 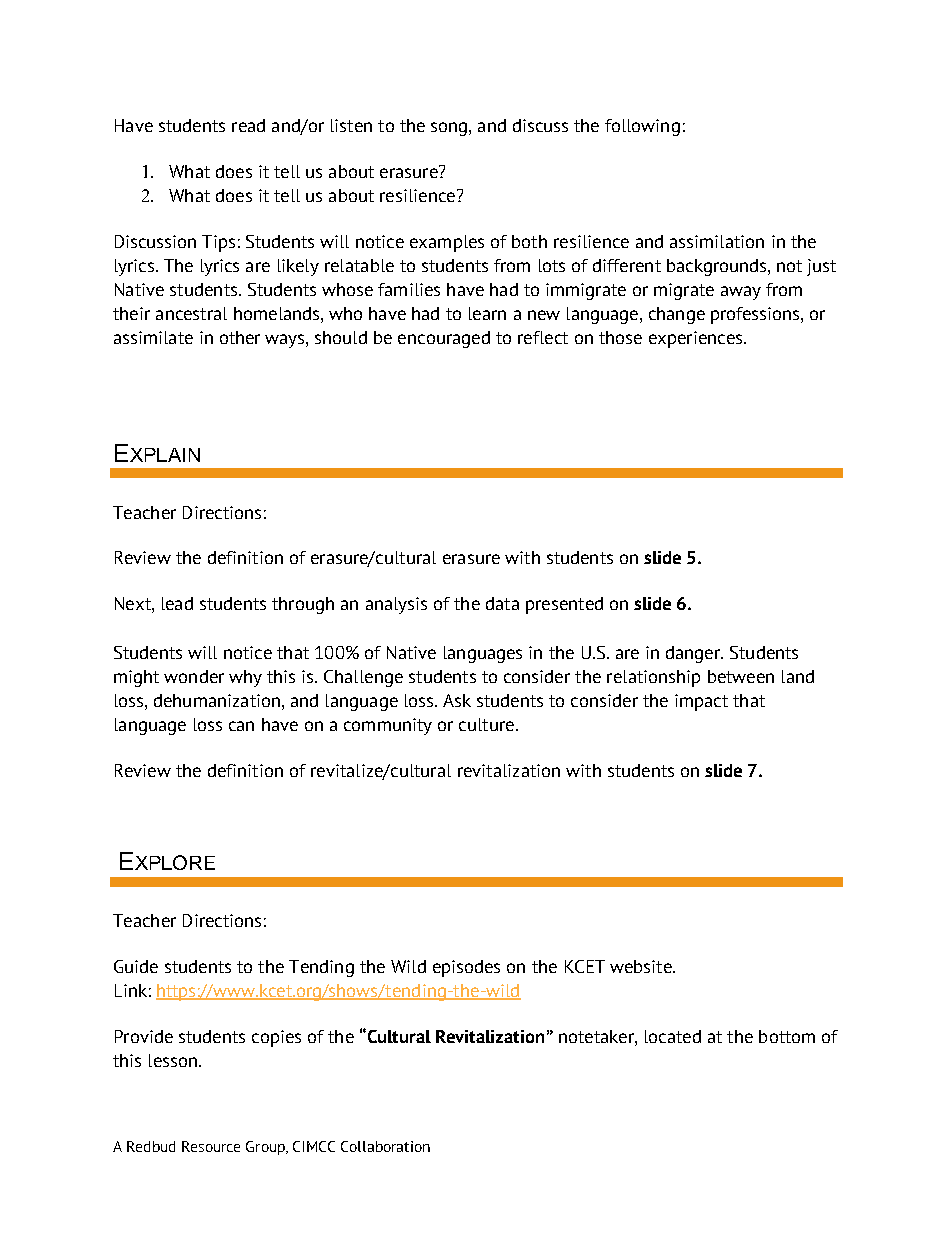 I want to click on other, so click(x=240, y=337).
